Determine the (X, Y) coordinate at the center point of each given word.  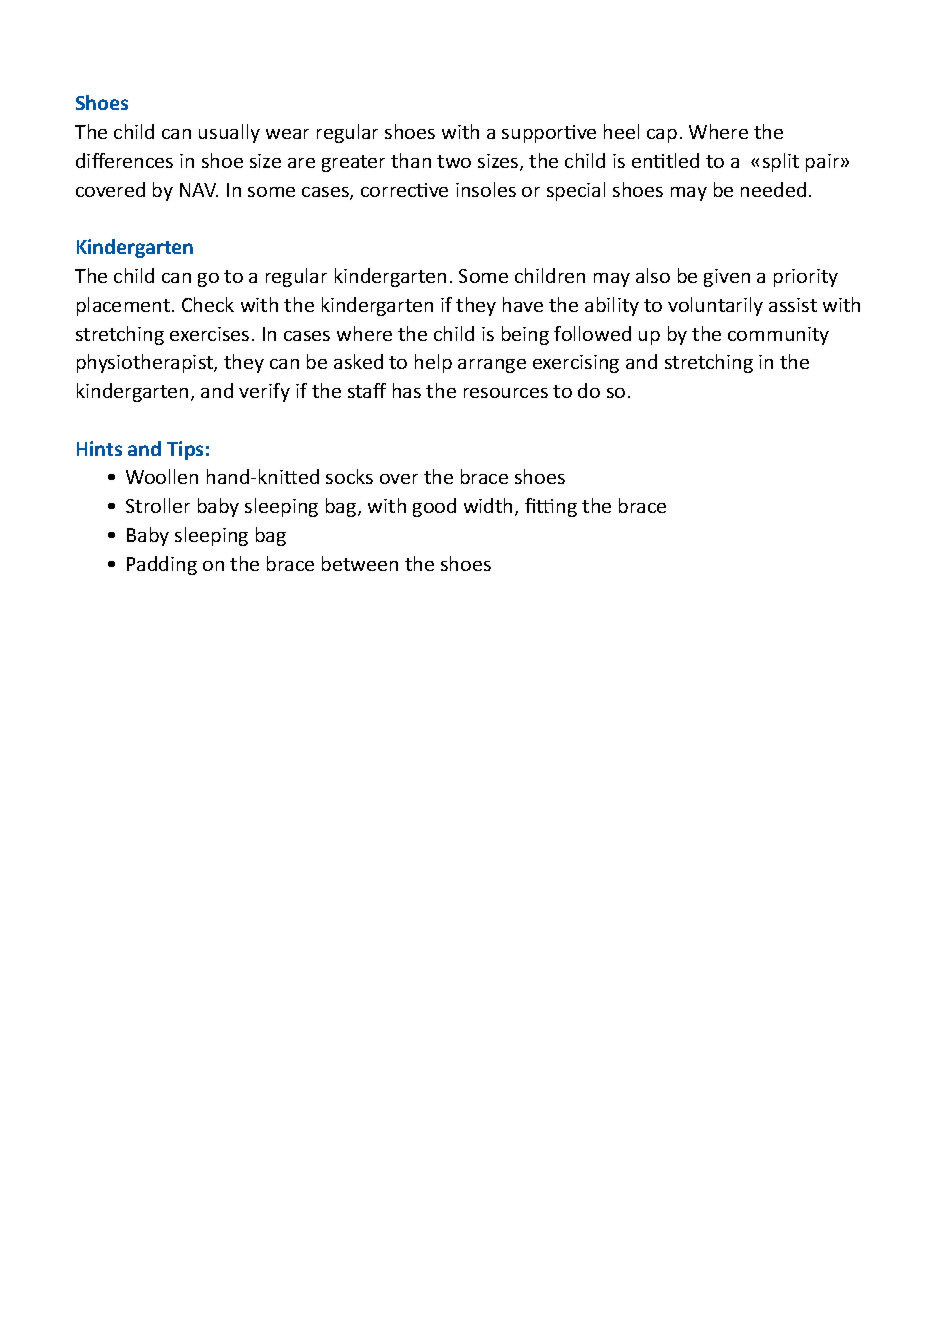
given (727, 278)
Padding (162, 565)
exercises (209, 334)
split (781, 162)
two (454, 161)
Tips (185, 450)
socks (349, 476)
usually (229, 133)
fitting (551, 507)
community (778, 336)
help (433, 363)
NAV (199, 190)
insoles (486, 189)
